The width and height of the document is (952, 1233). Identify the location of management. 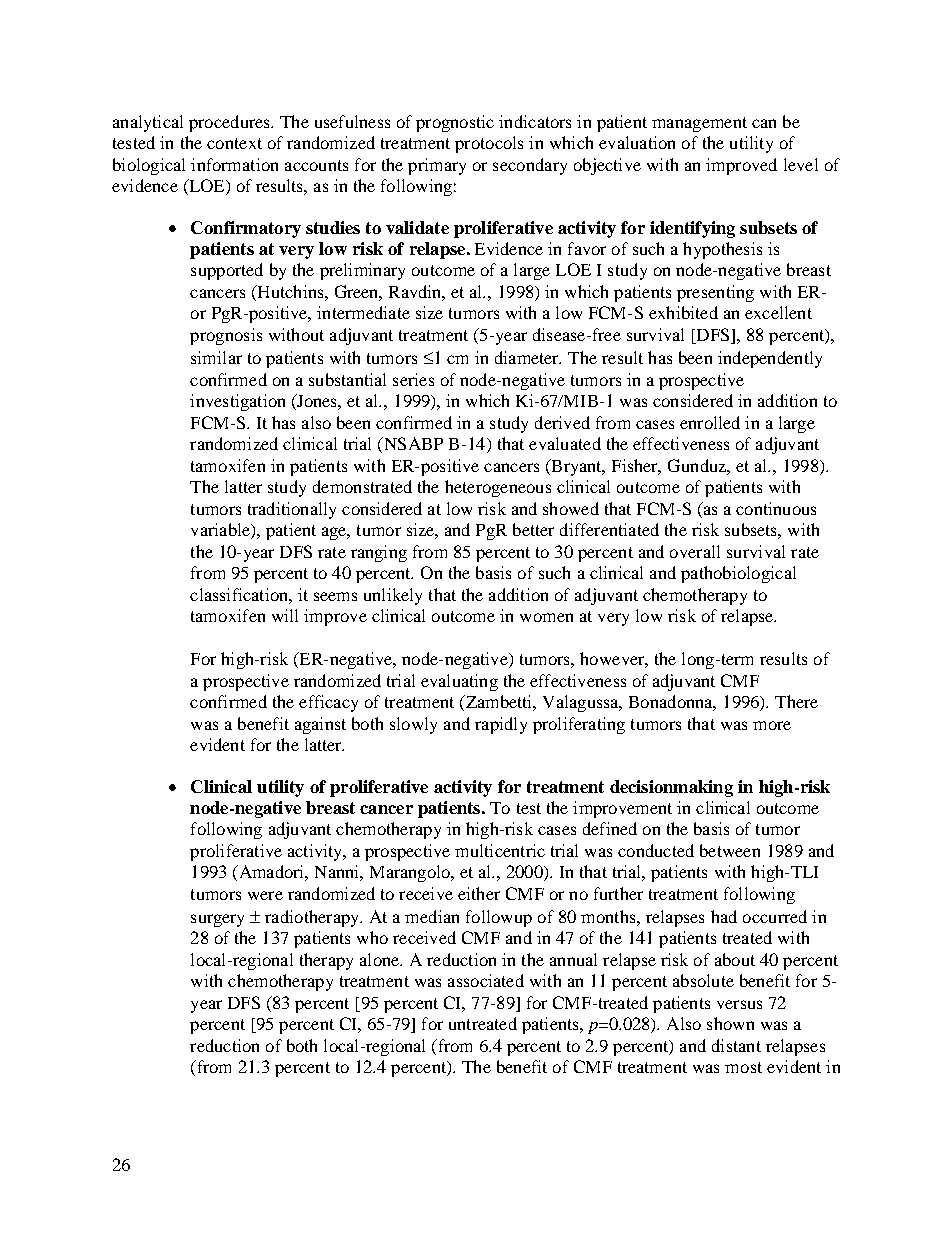
(699, 124).
